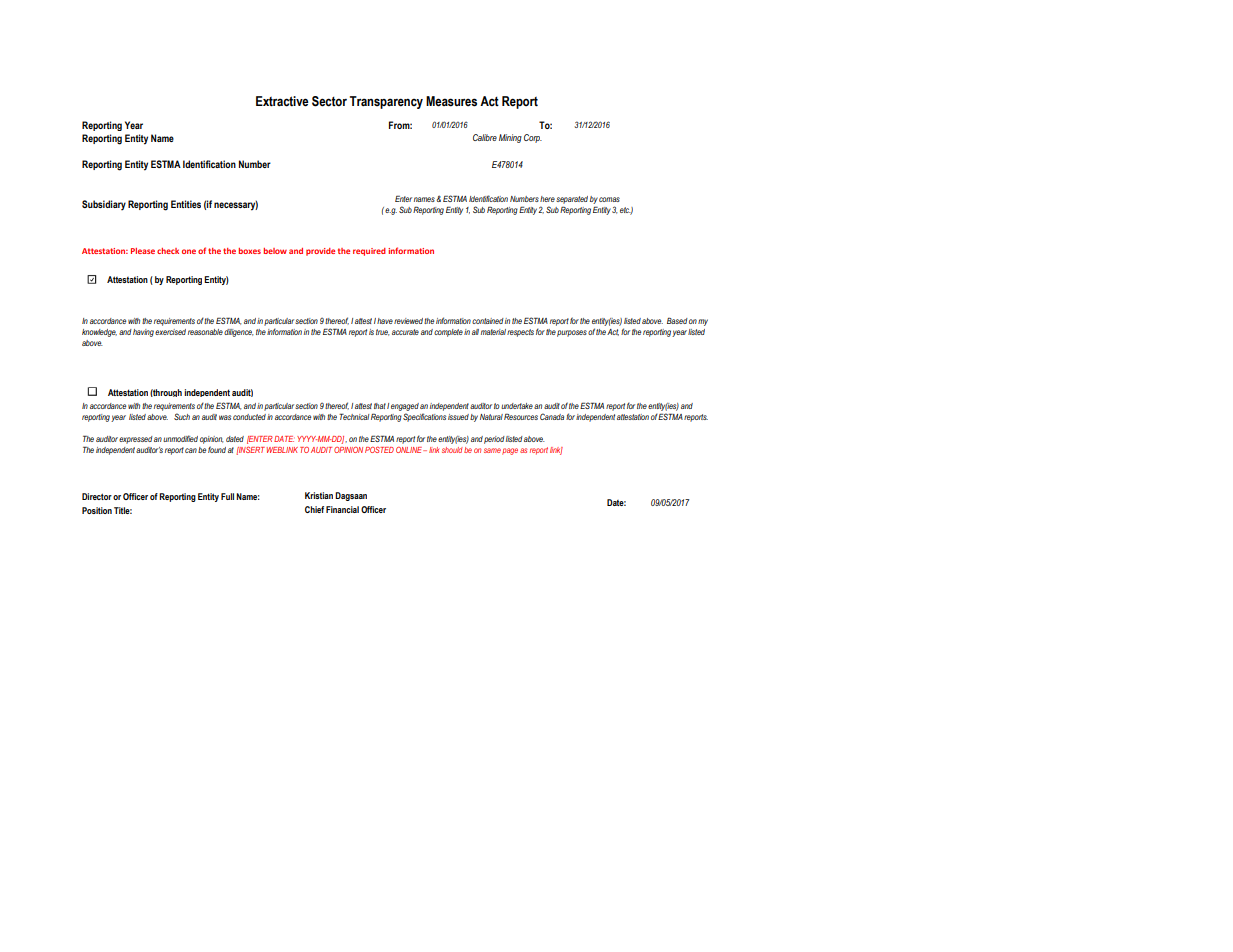 This screenshot has height=952, width=1233. Describe the element at coordinates (385, 321) in the screenshot. I see `have` at that location.
